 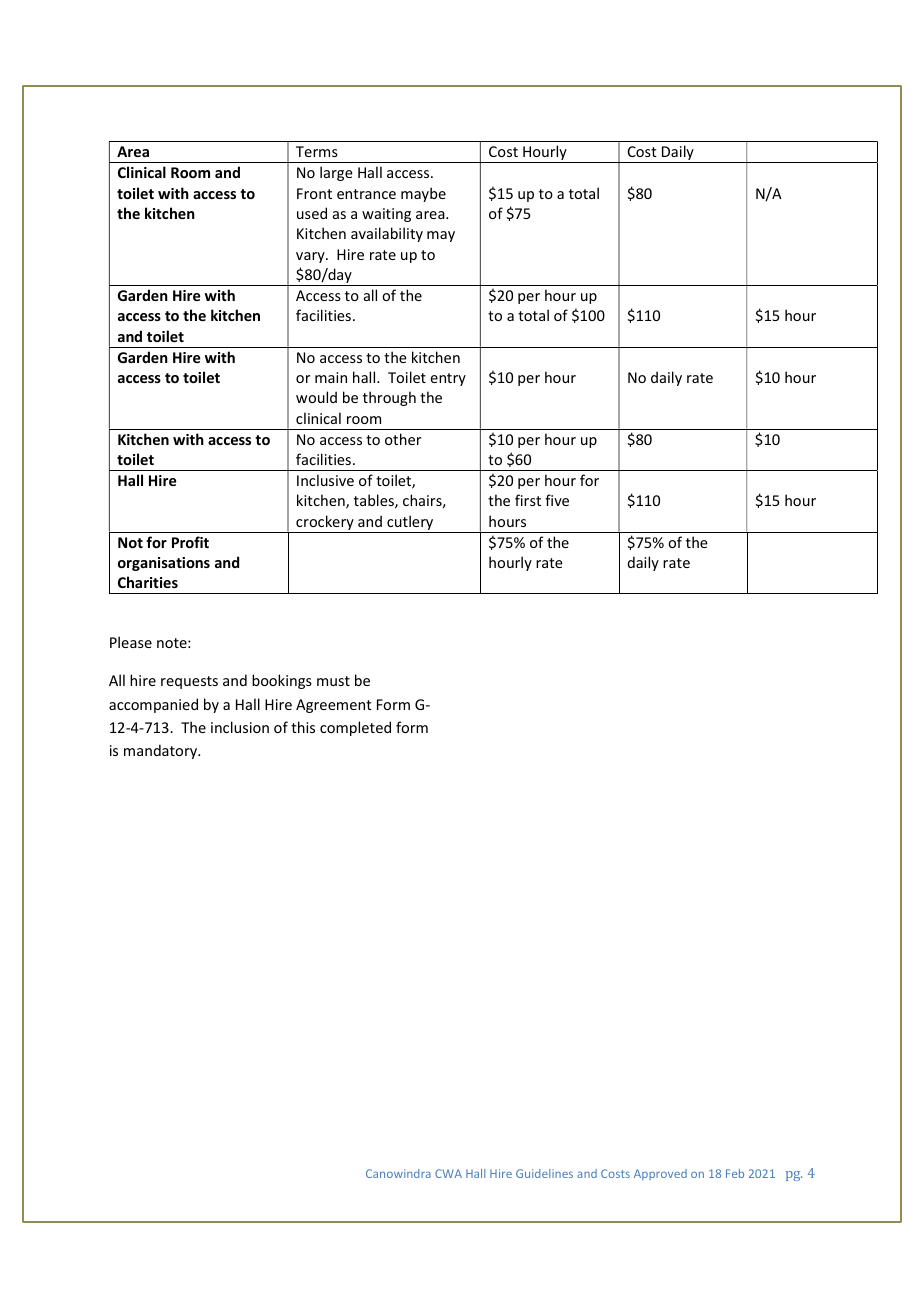 What do you see at coordinates (528, 500) in the image?
I see `first` at bounding box center [528, 500].
